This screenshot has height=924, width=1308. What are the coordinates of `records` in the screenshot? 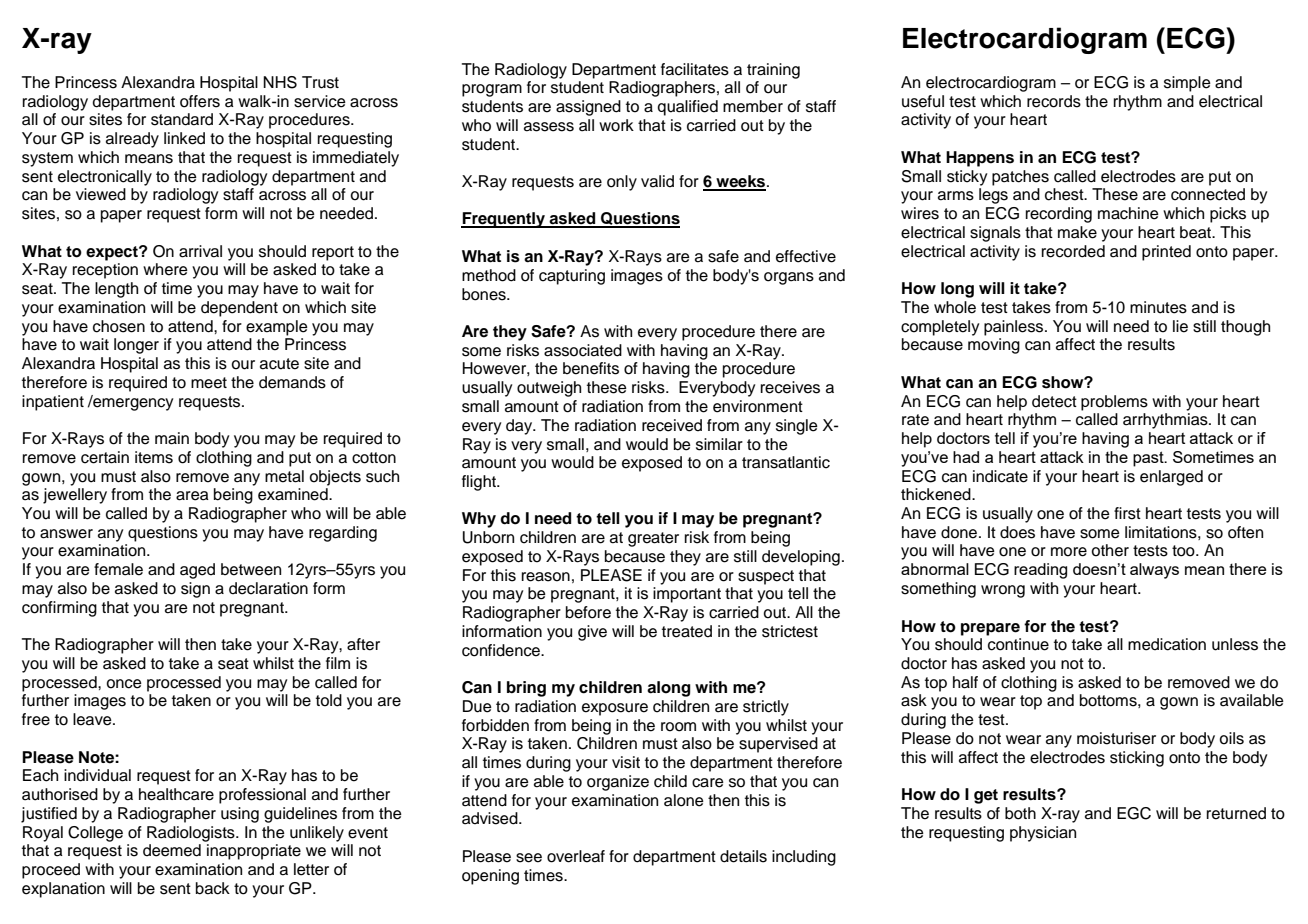 It's located at (1054, 101).
